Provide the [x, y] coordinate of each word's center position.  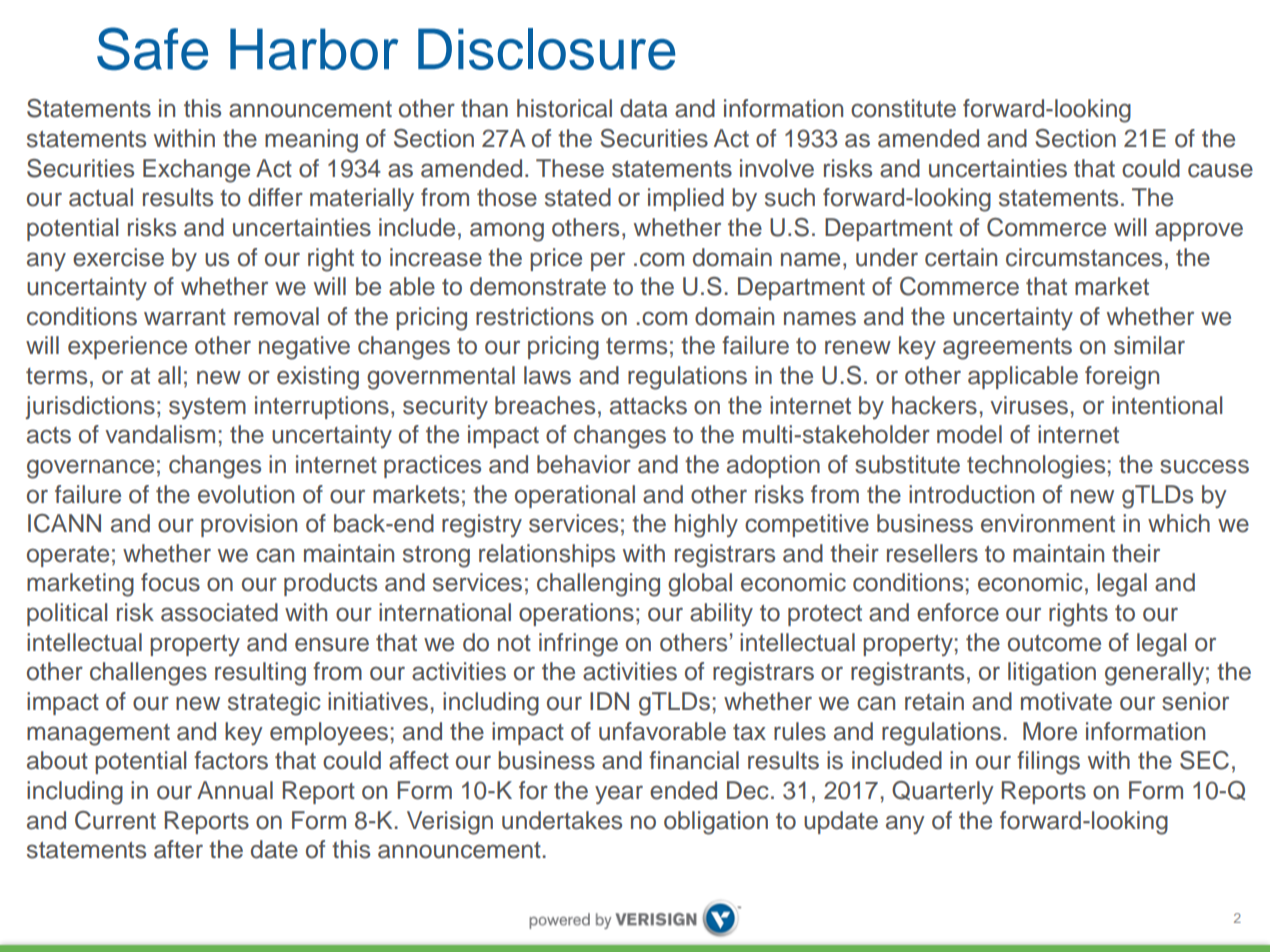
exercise [118, 257]
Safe [152, 48]
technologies [1036, 467]
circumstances [1084, 257]
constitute [903, 108]
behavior [584, 464]
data [643, 108]
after [178, 849]
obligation [716, 823]
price [556, 259]
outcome [1054, 643]
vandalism [160, 434]
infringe [578, 645]
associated [219, 612]
